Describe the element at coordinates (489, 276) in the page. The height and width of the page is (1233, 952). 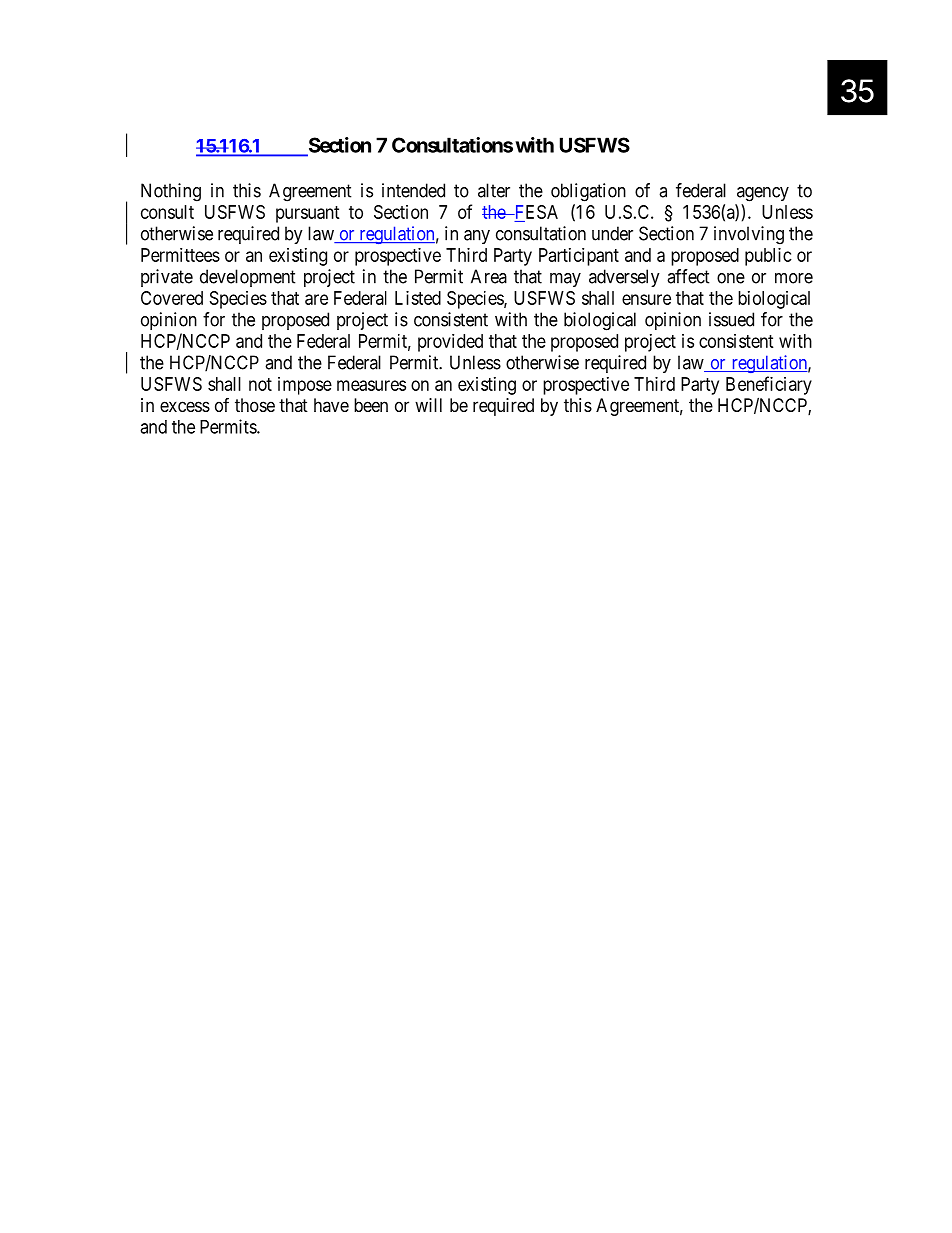
I see `Area` at that location.
